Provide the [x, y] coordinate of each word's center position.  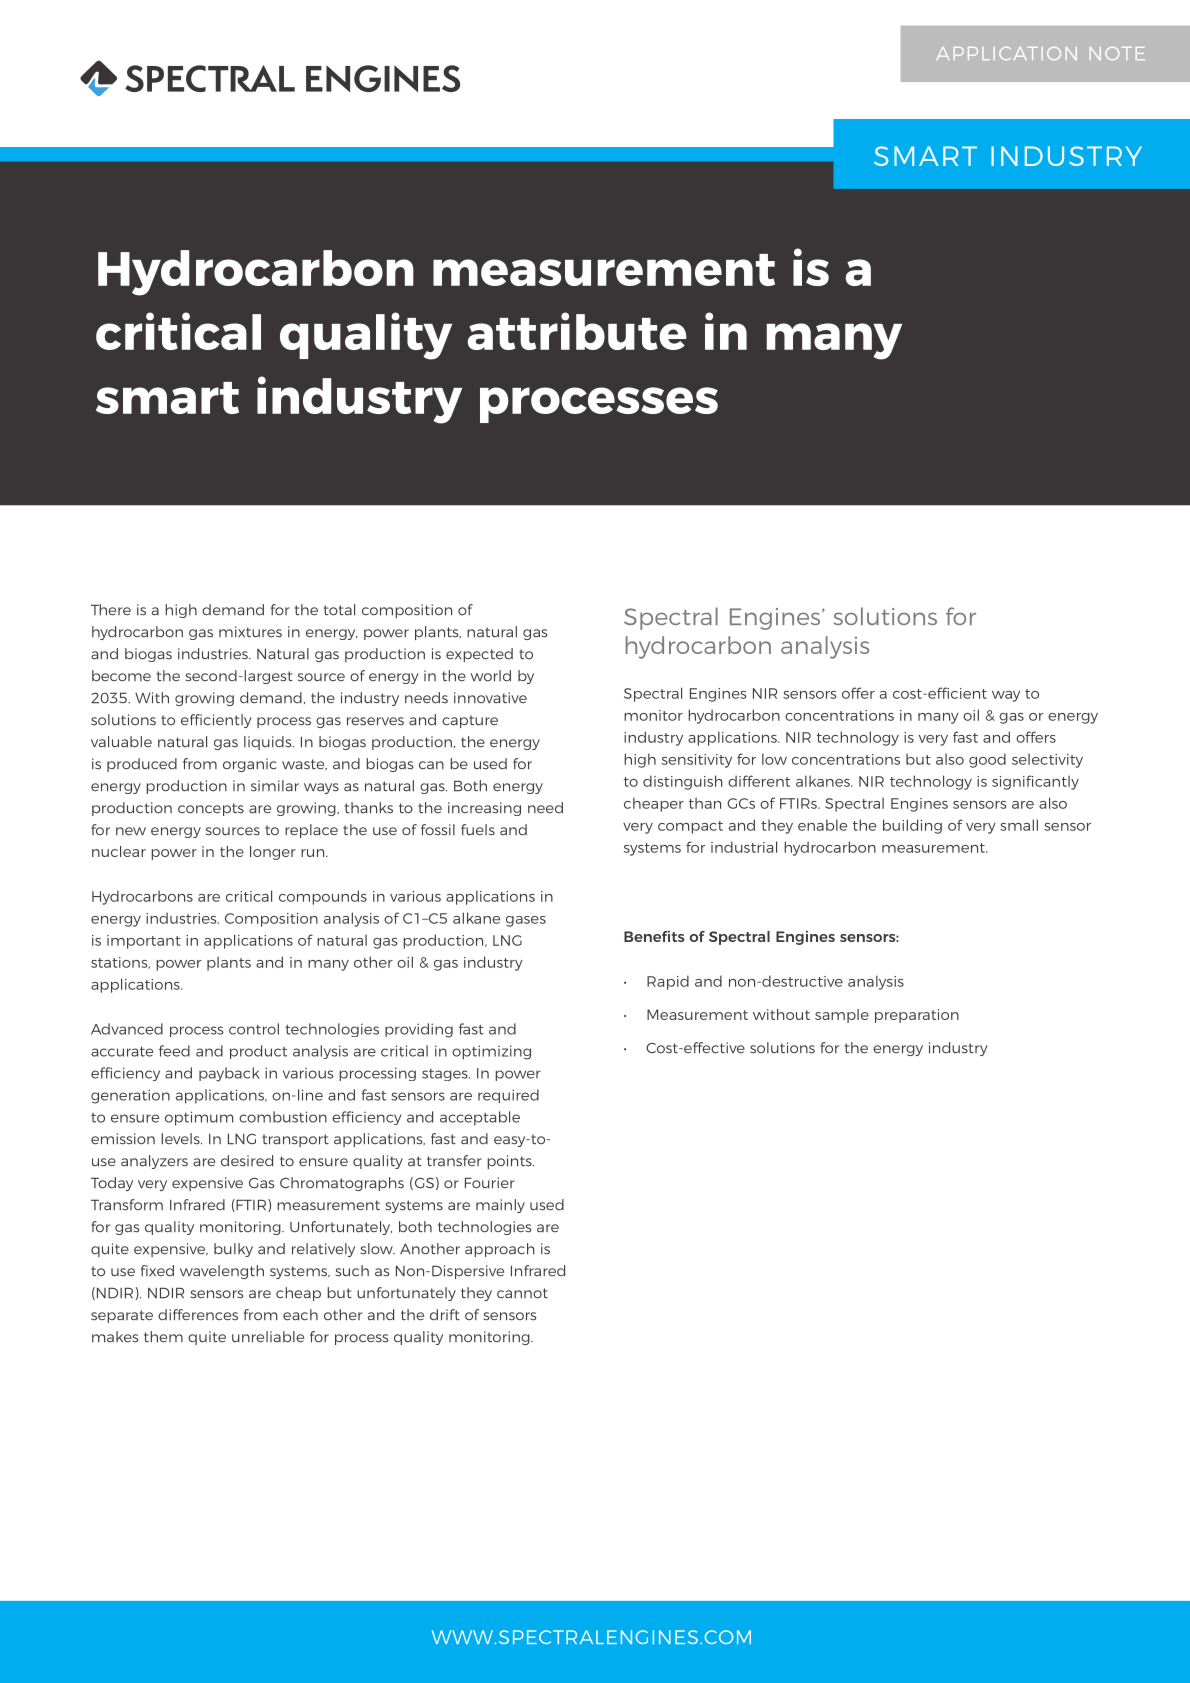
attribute [577, 331]
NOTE [1117, 53]
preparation [917, 1016]
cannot [522, 1293]
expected [479, 655]
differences [198, 1315]
